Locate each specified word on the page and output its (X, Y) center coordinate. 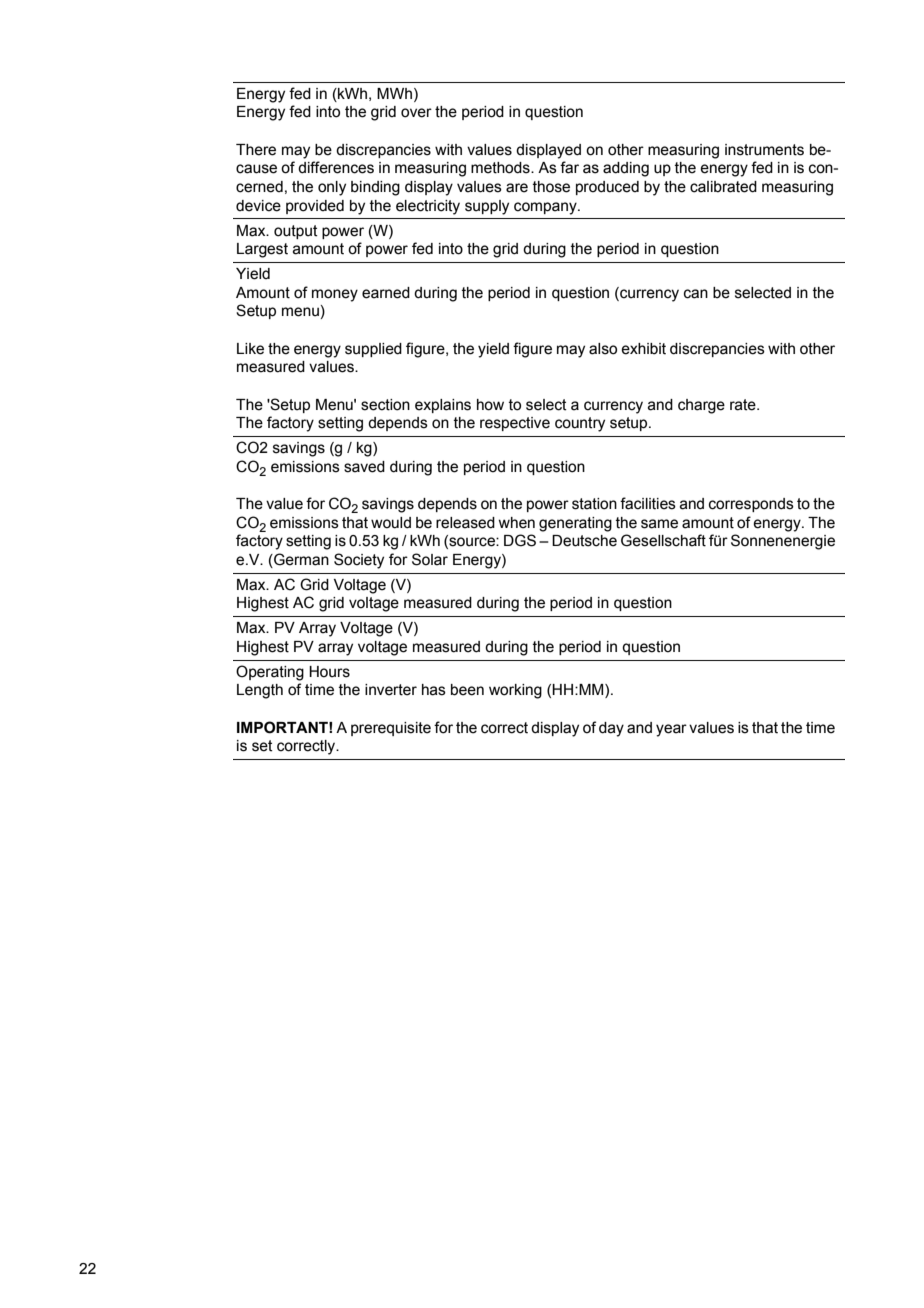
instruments (764, 150)
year (671, 730)
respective (515, 424)
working (515, 691)
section (385, 405)
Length (260, 691)
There (256, 150)
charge (701, 406)
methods (501, 168)
